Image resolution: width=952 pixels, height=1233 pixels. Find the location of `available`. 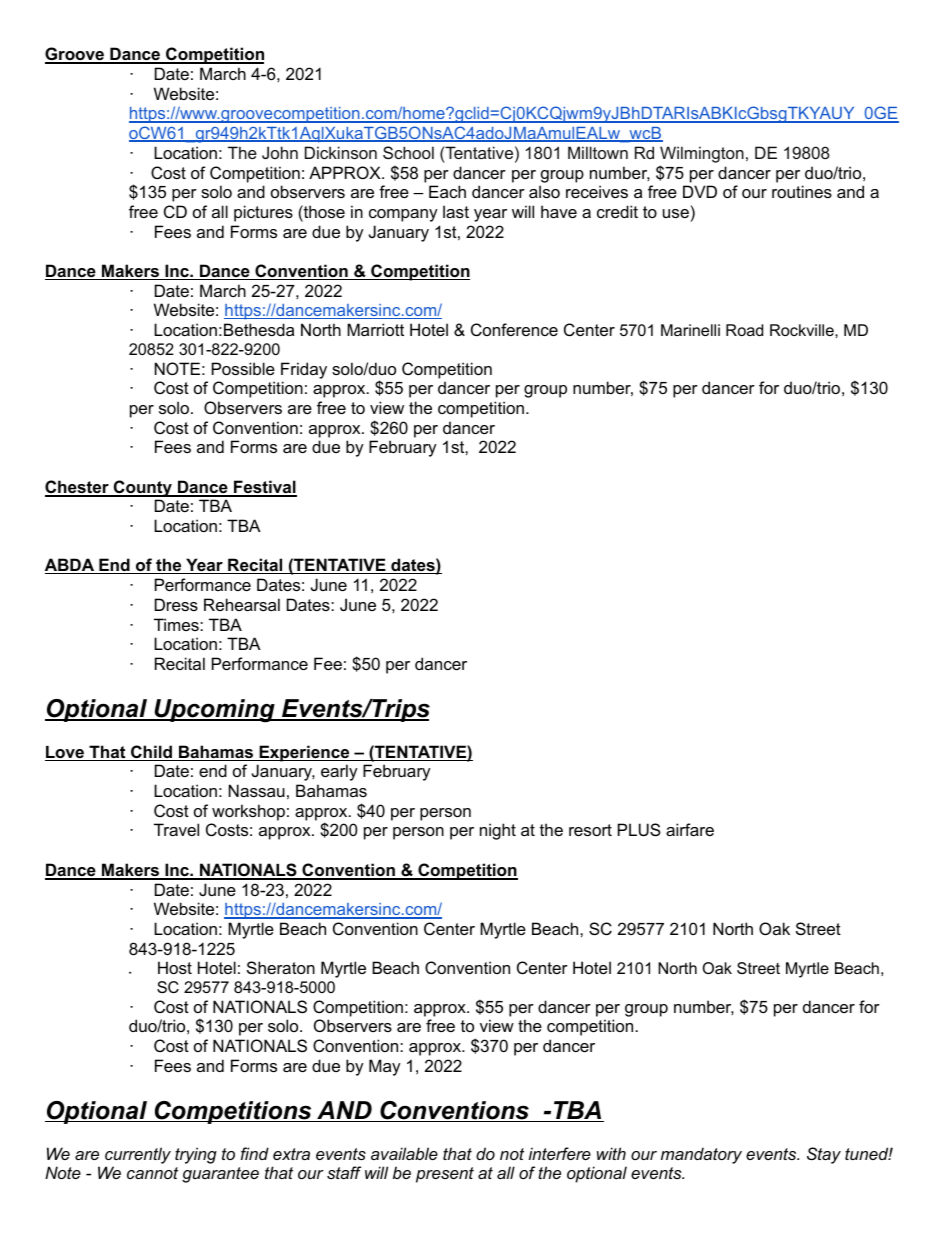

available is located at coordinates (404, 1153).
